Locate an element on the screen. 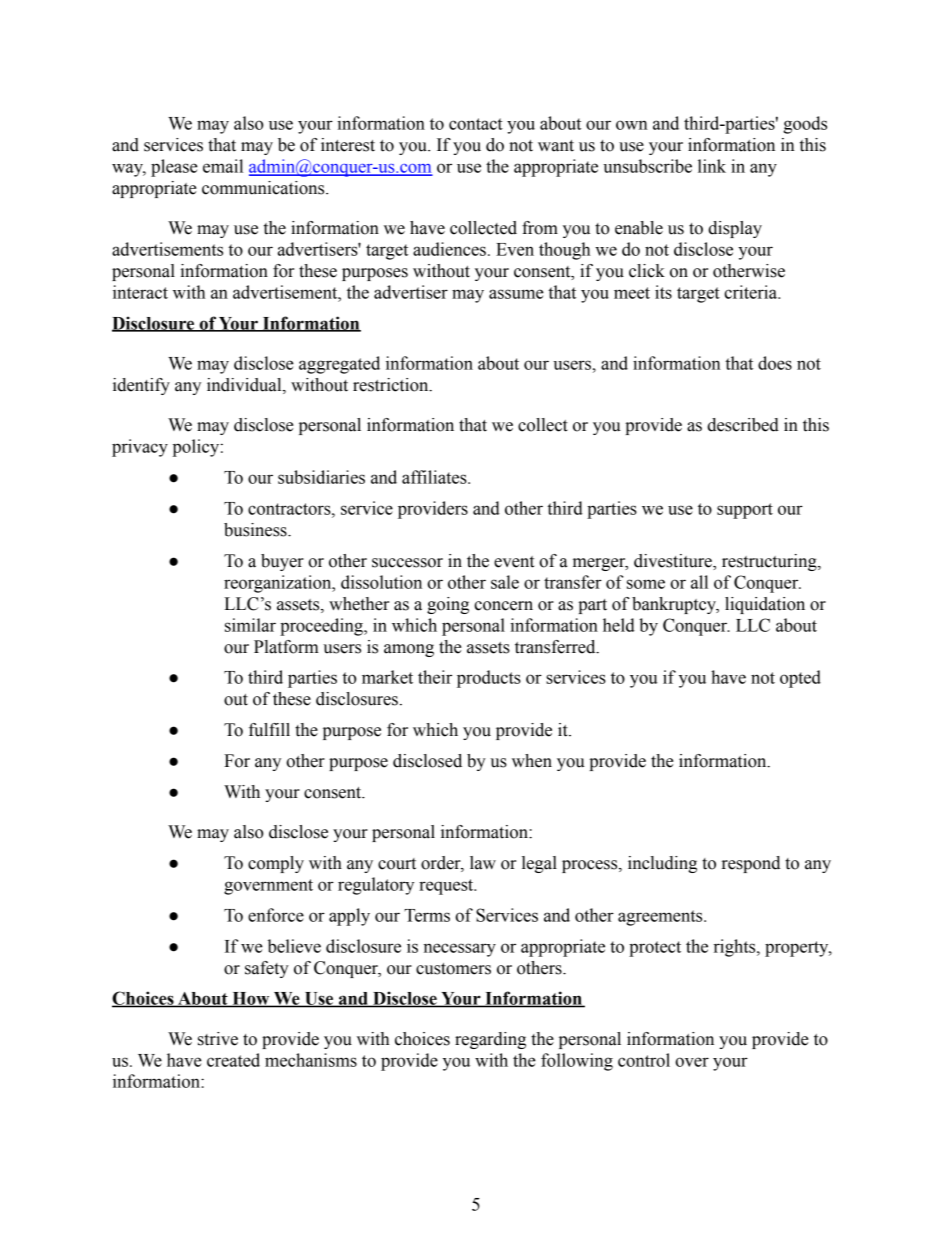 This screenshot has width=952, height=1233. link is located at coordinates (712, 166).
